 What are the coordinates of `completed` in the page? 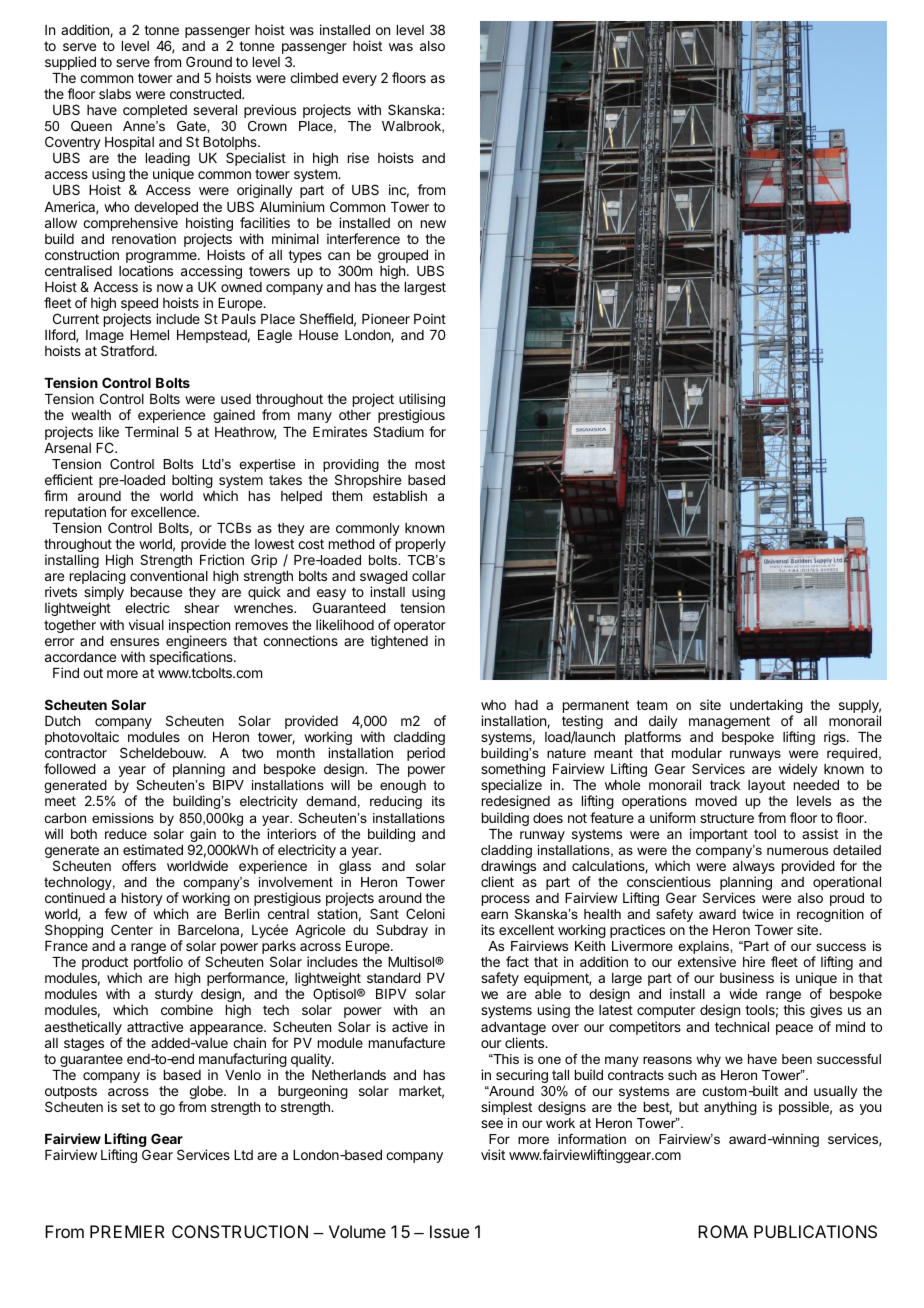 It's located at (155, 111).
